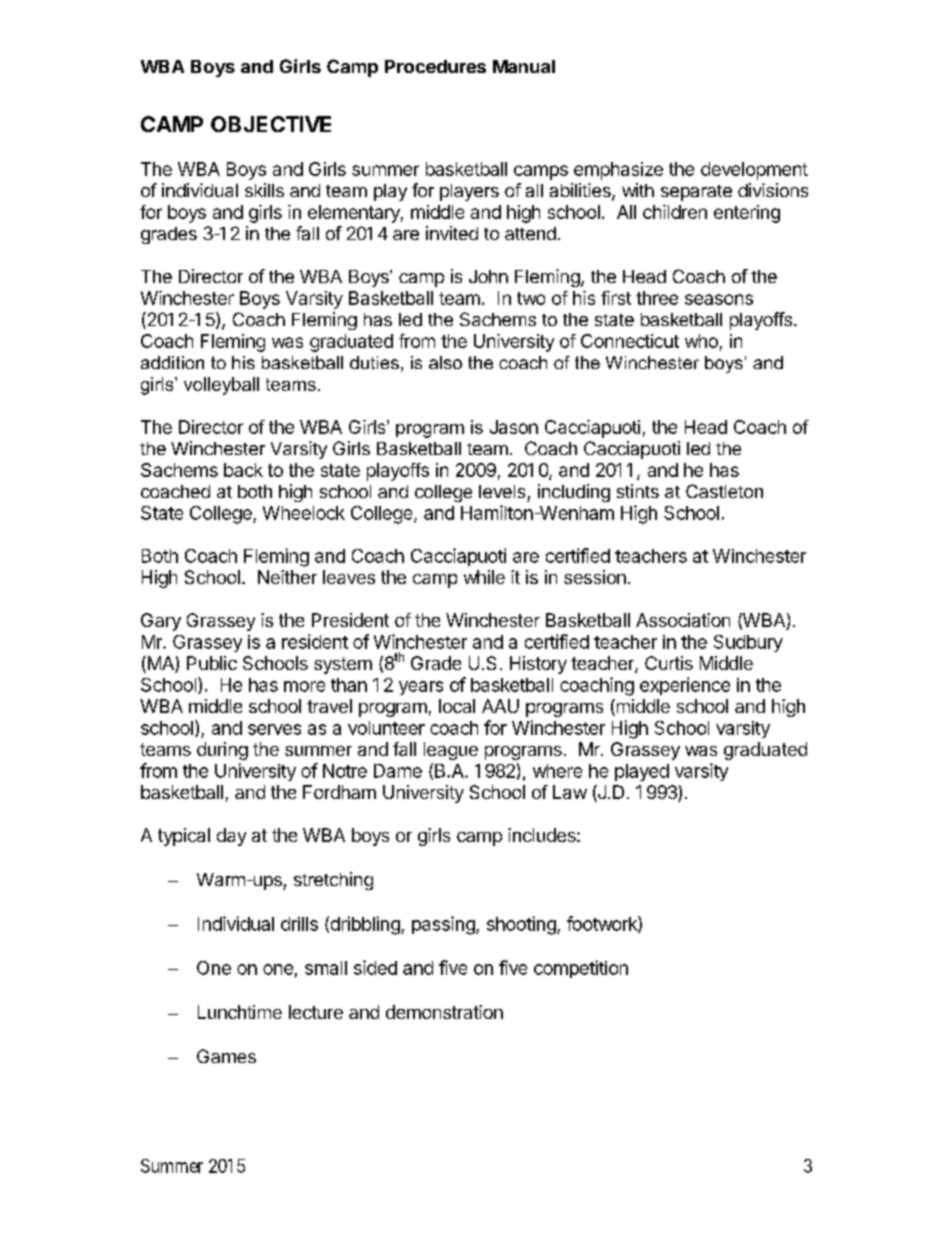 The image size is (952, 1233). What do you see at coordinates (231, 837) in the page?
I see `day` at bounding box center [231, 837].
